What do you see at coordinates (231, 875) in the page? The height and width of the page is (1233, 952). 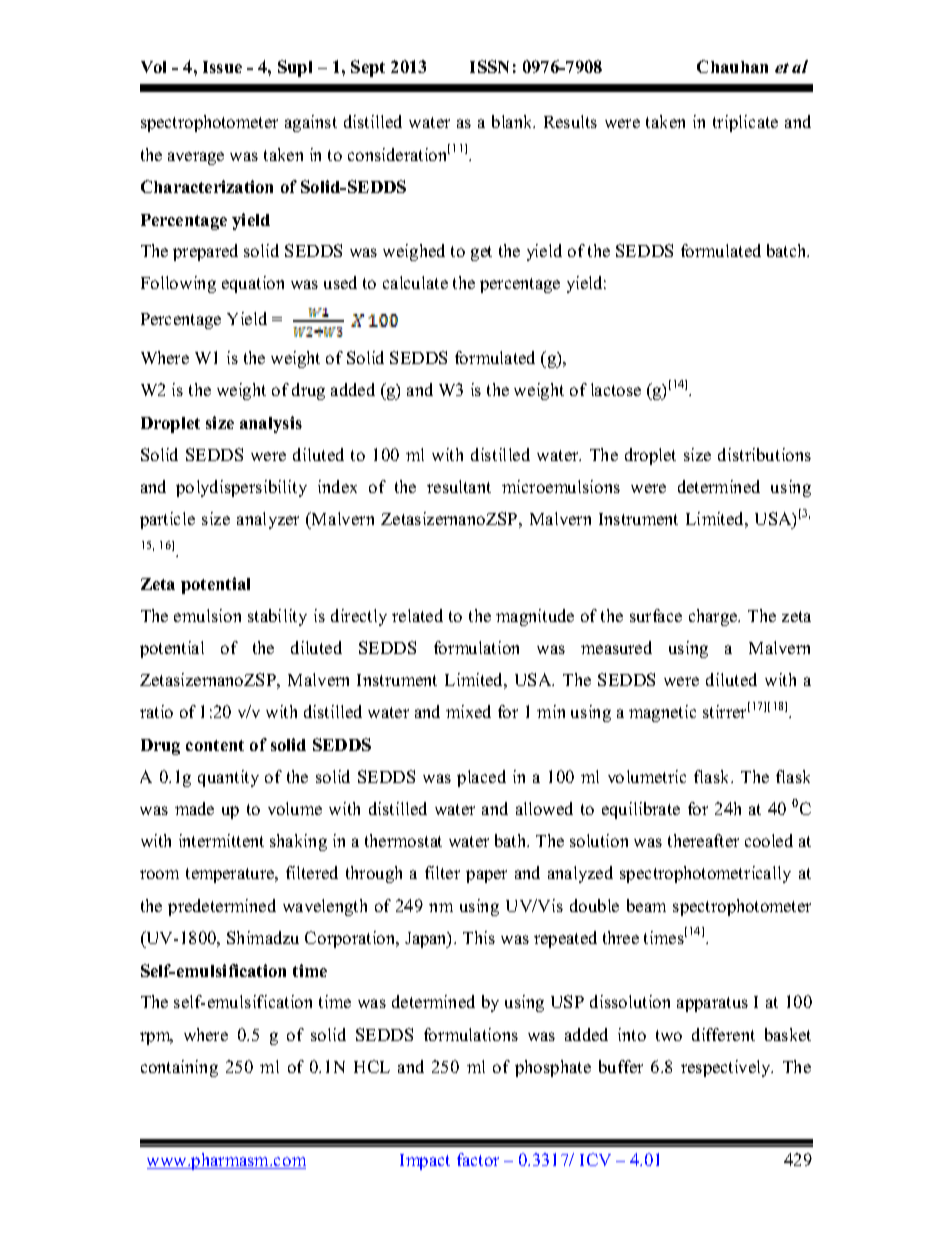 I see `temperature` at bounding box center [231, 875].
